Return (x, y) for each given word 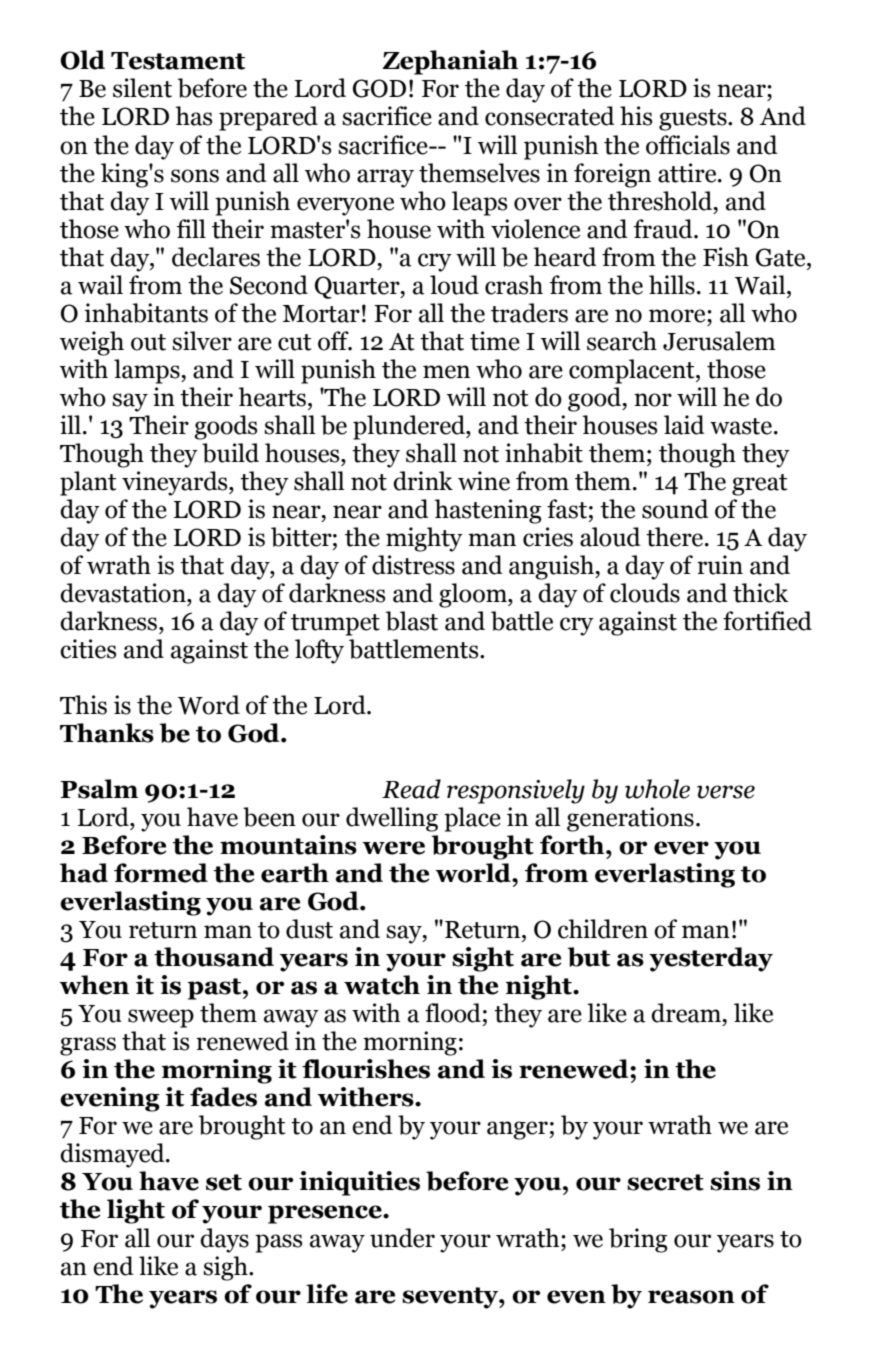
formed (161, 873)
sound (675, 509)
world (474, 873)
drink (423, 481)
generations (630, 819)
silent (142, 88)
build (230, 453)
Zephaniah (450, 62)
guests (694, 120)
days (224, 1240)
